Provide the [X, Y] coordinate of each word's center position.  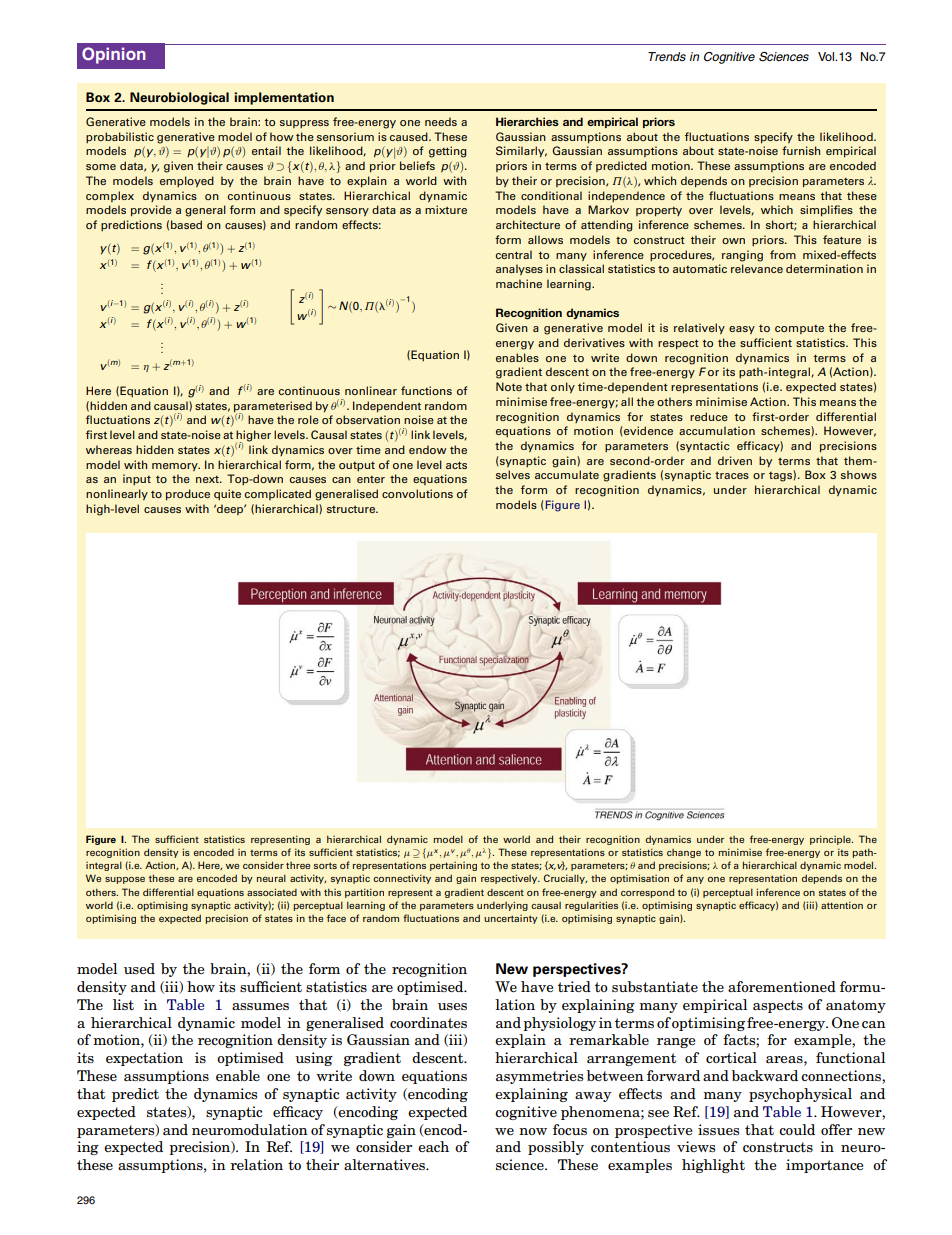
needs [441, 121]
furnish [801, 150]
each [433, 1146]
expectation [144, 1059]
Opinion [114, 55]
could [797, 1129]
